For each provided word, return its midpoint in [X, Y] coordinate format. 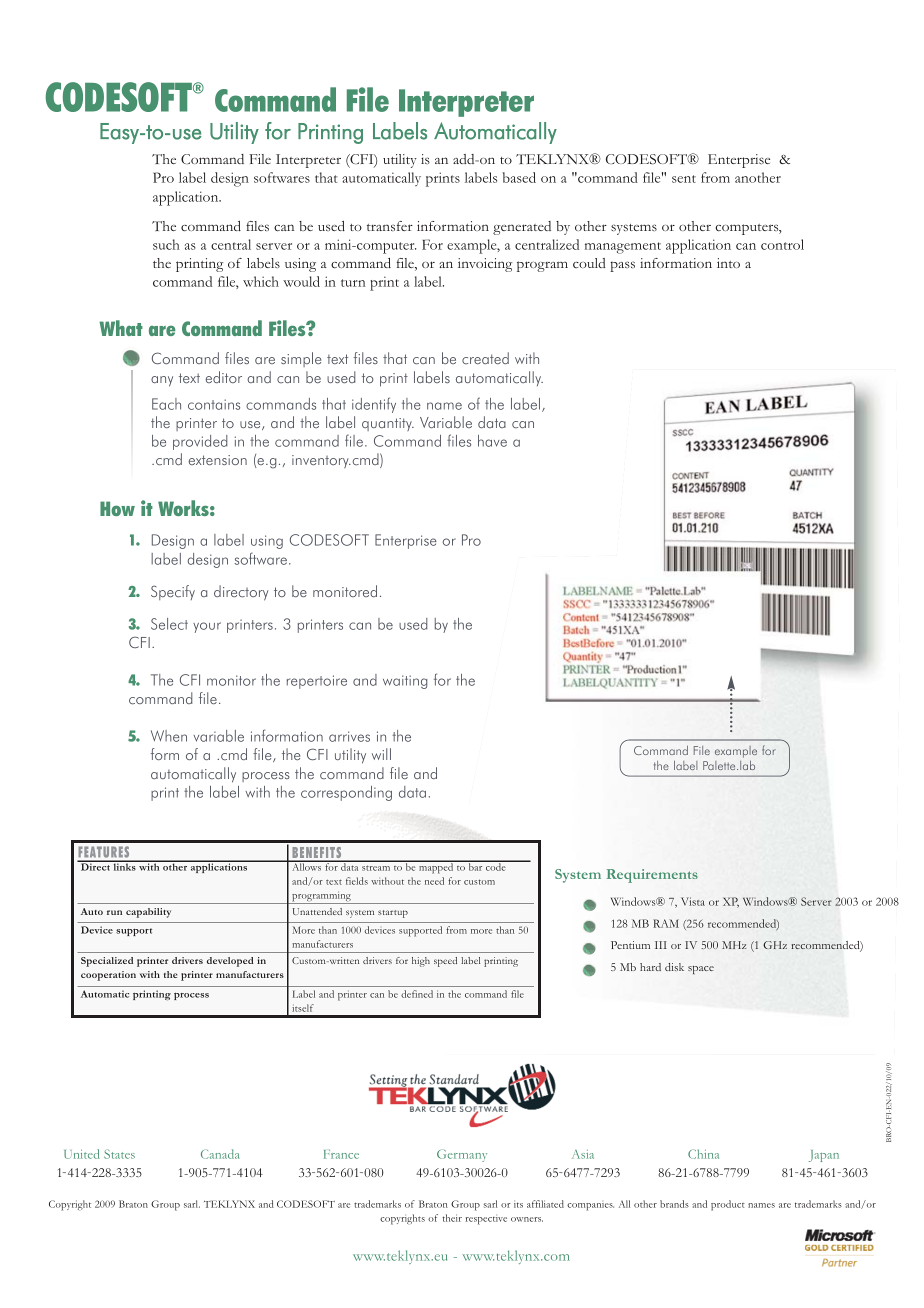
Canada [220, 1154]
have [492, 441]
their [452, 1218]
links [124, 866]
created [485, 358]
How [117, 508]
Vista [693, 901]
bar [475, 866]
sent [684, 179]
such [166, 244]
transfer [390, 226]
